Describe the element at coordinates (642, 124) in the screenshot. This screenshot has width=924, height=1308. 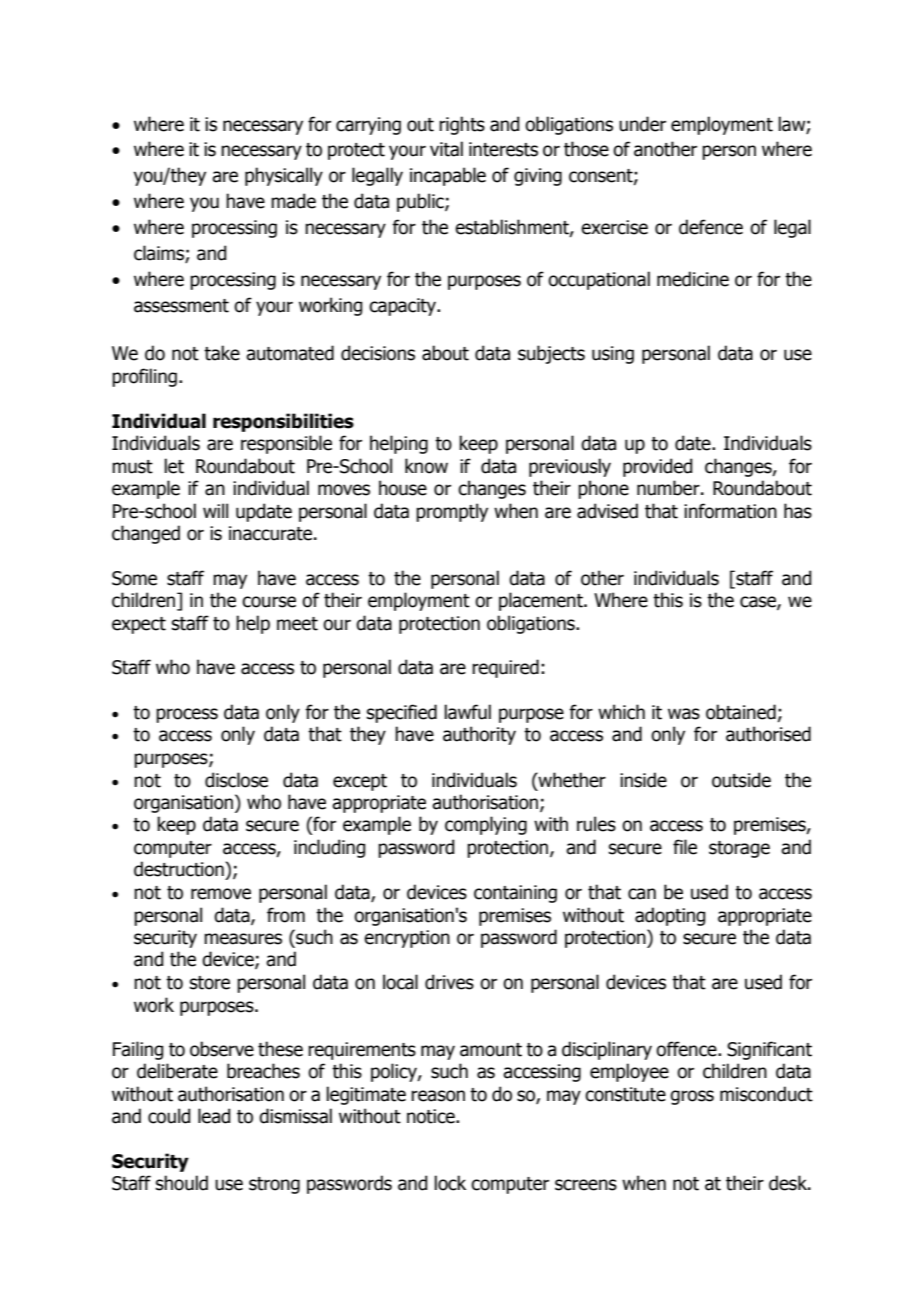
I see `under` at that location.
